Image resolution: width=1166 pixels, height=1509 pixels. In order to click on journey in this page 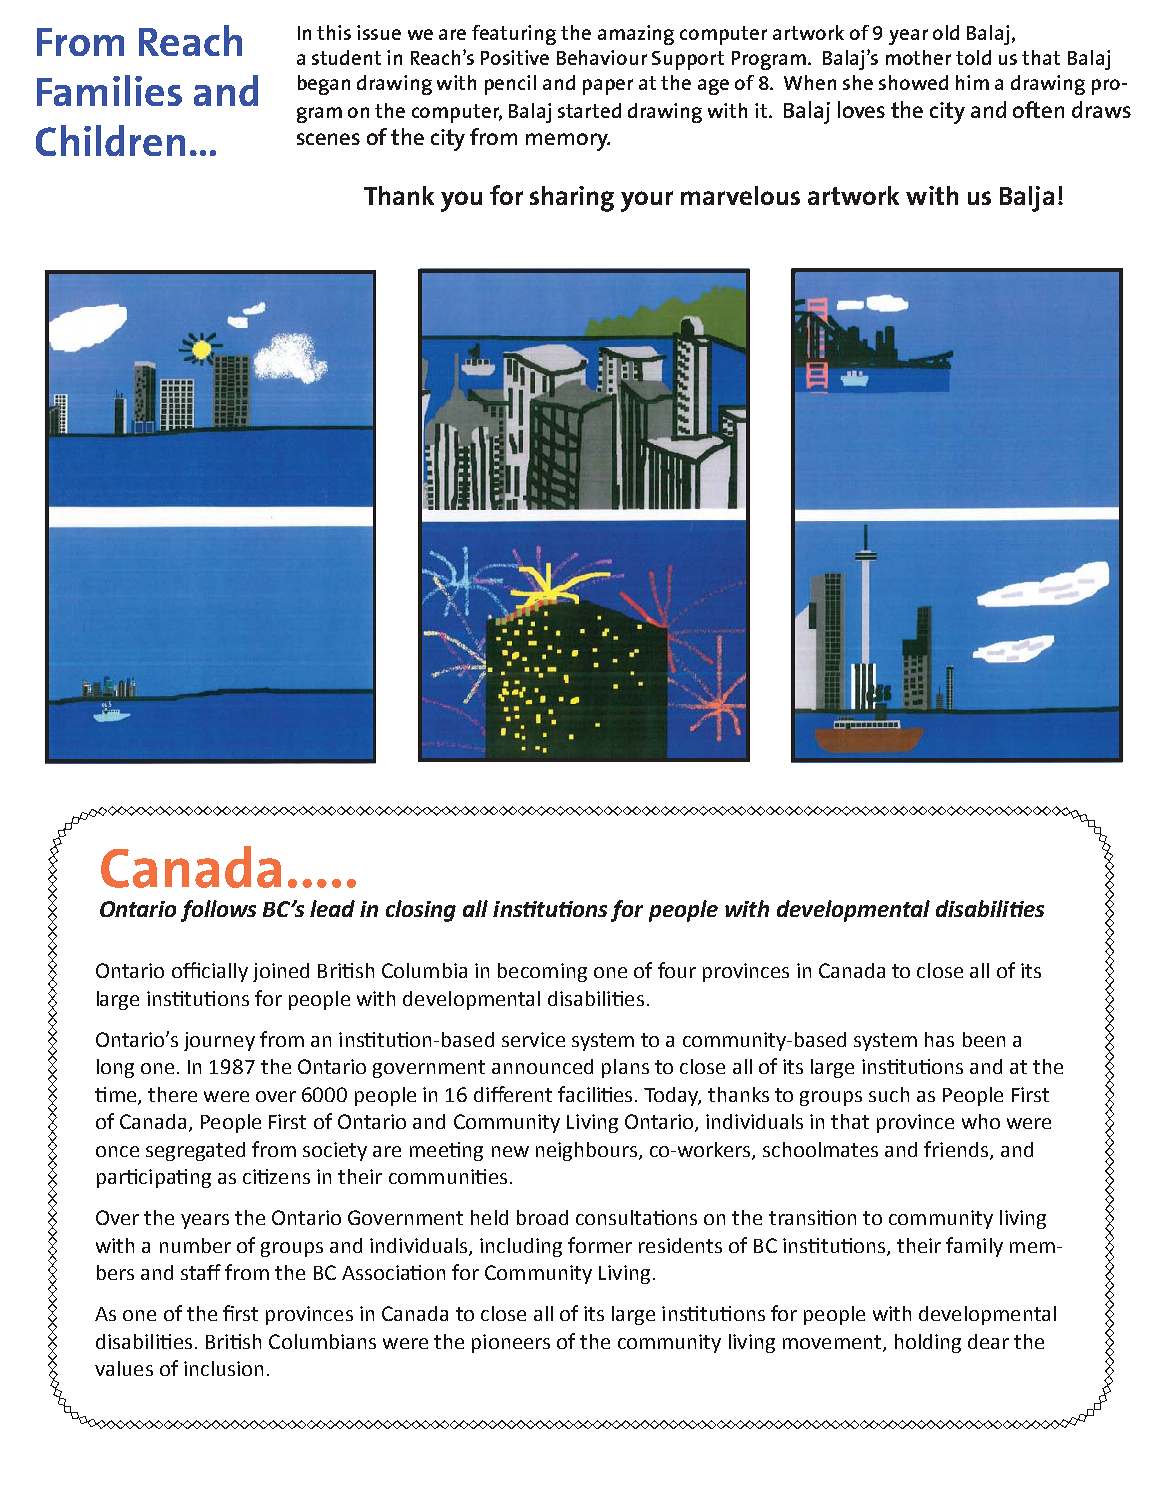, I will do `click(219, 1041)`.
